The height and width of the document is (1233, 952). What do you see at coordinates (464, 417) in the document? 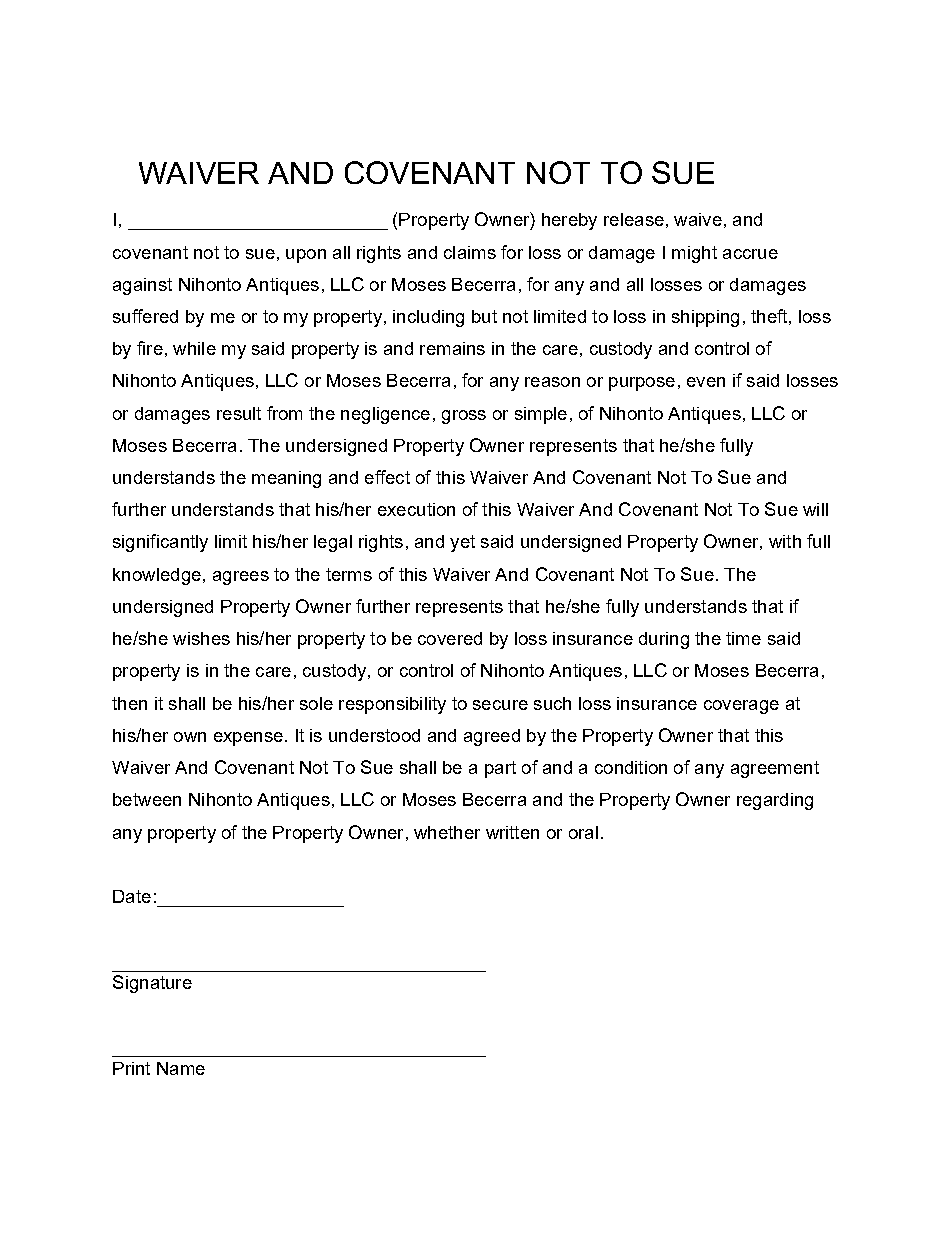
I see `gross` at bounding box center [464, 417].
